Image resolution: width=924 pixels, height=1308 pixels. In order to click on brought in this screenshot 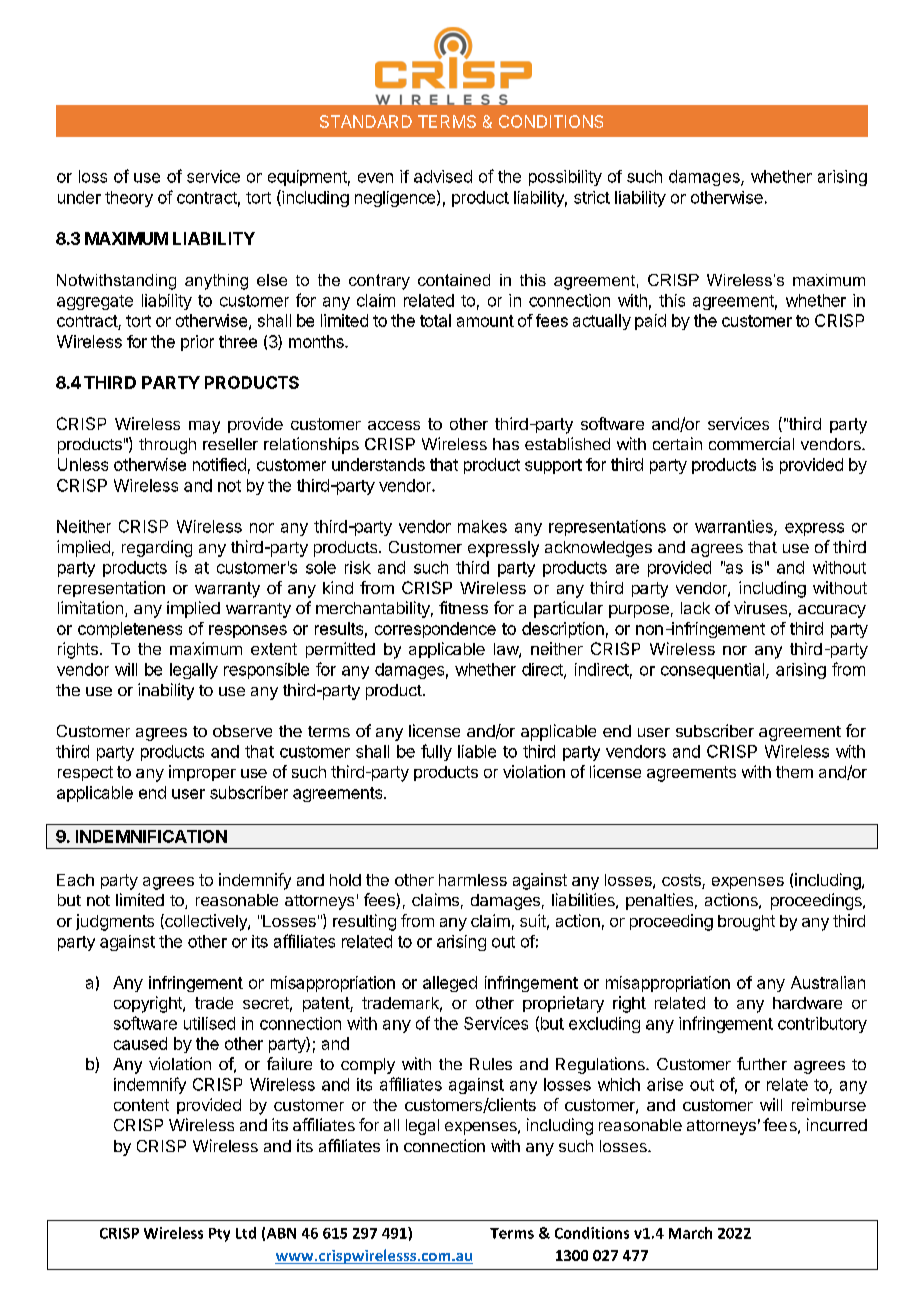, I will do `click(746, 923)`.
